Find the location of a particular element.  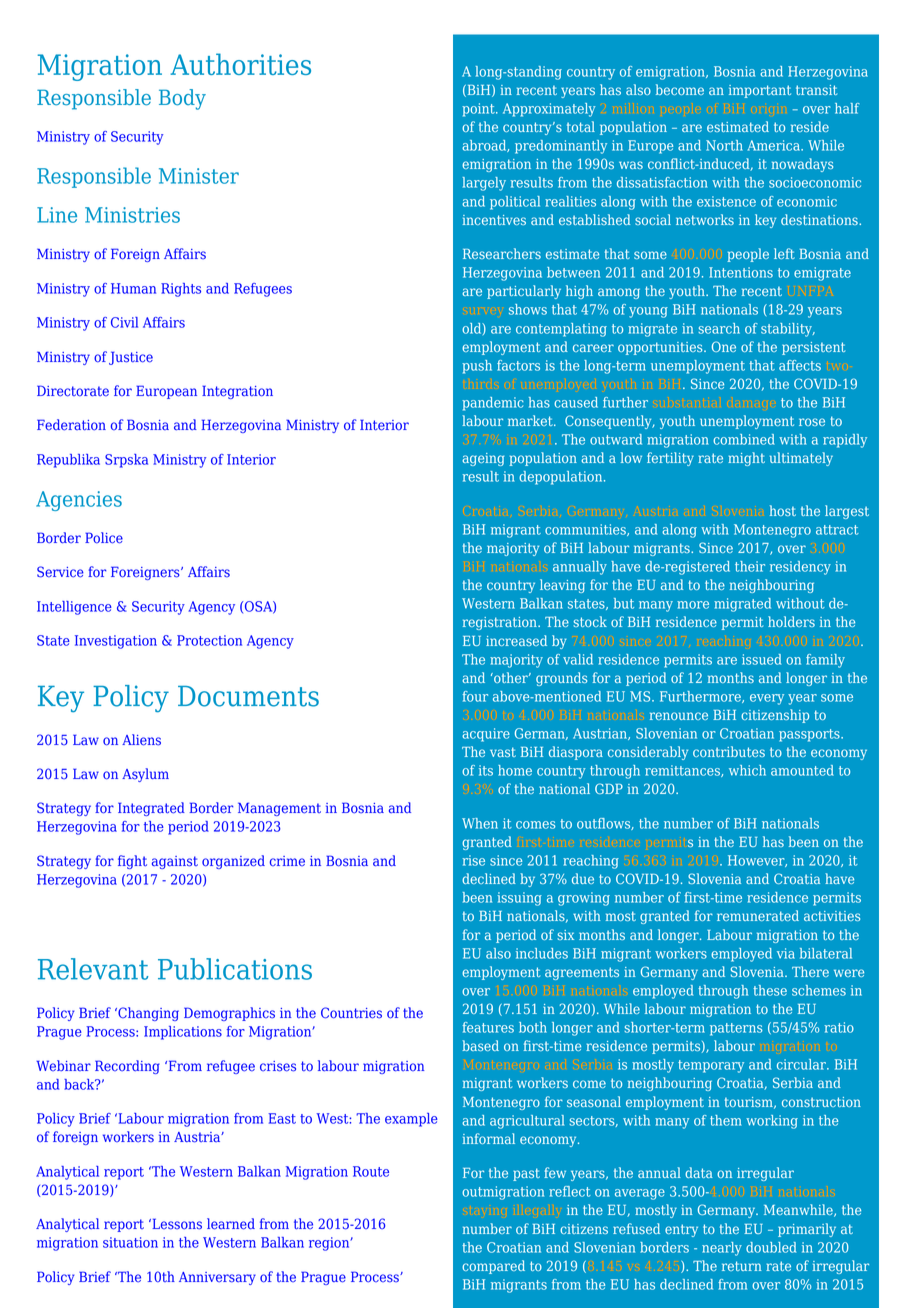

Body is located at coordinates (182, 99).
